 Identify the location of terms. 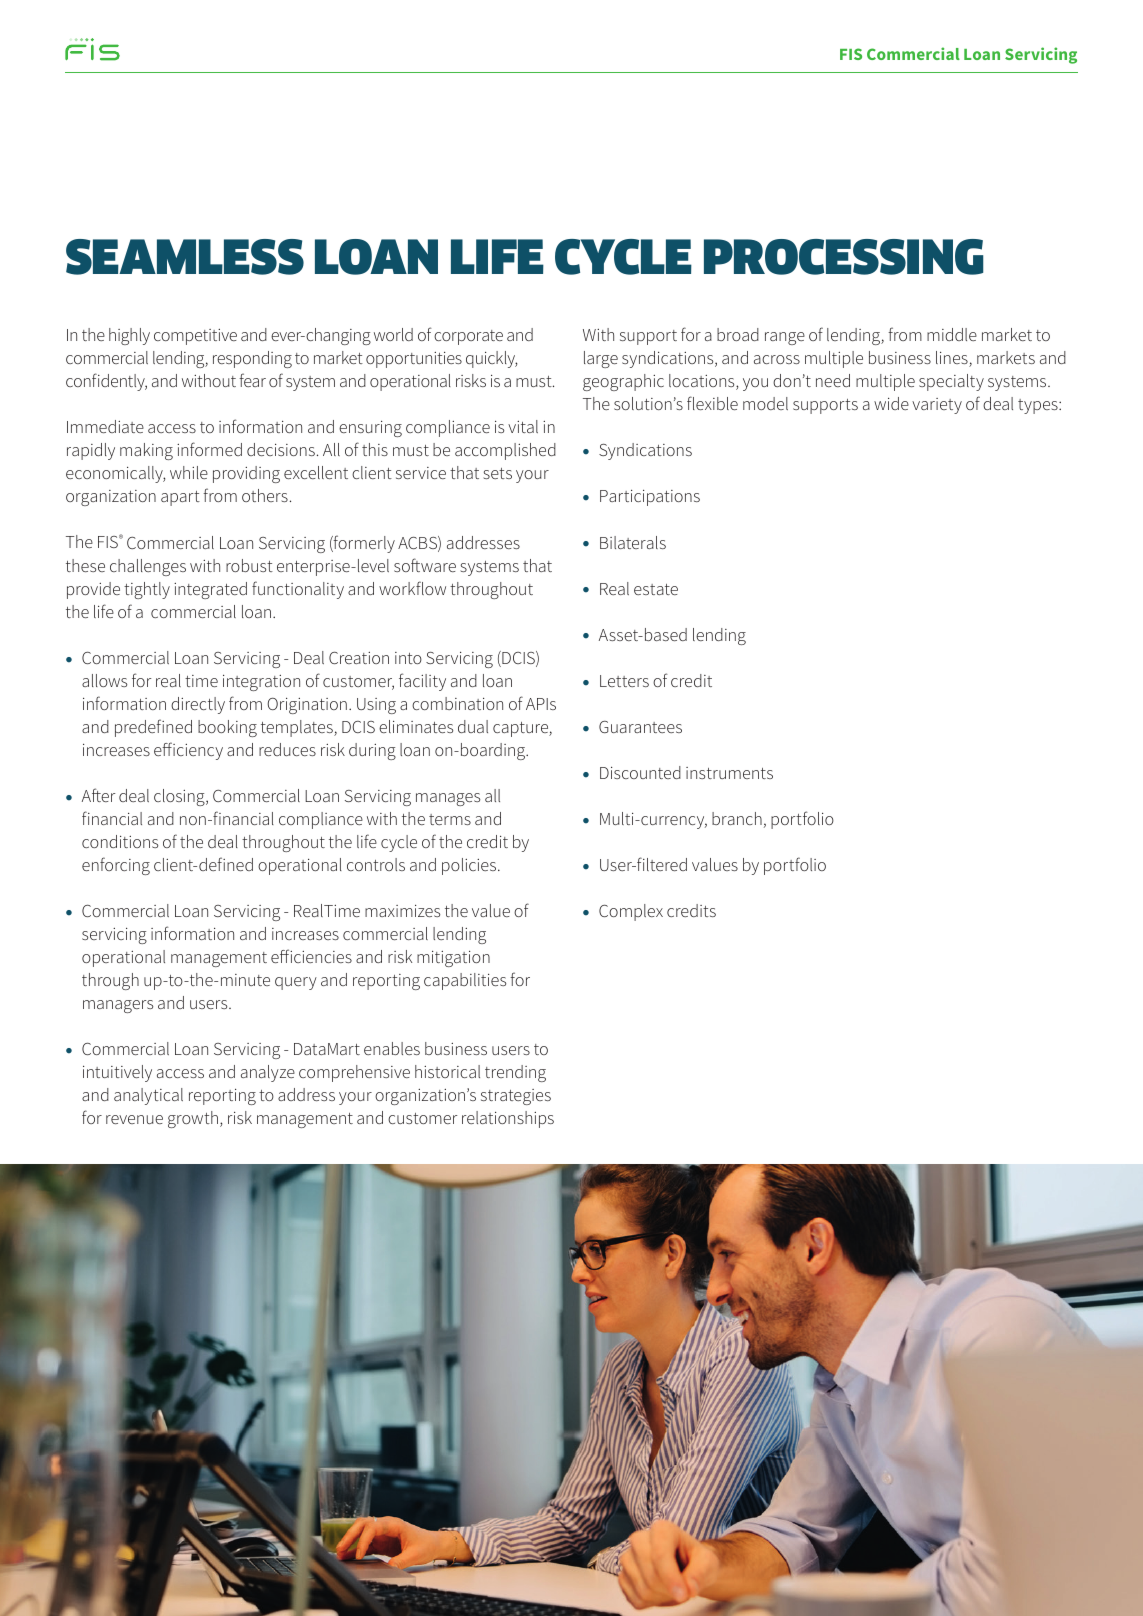
(450, 819).
